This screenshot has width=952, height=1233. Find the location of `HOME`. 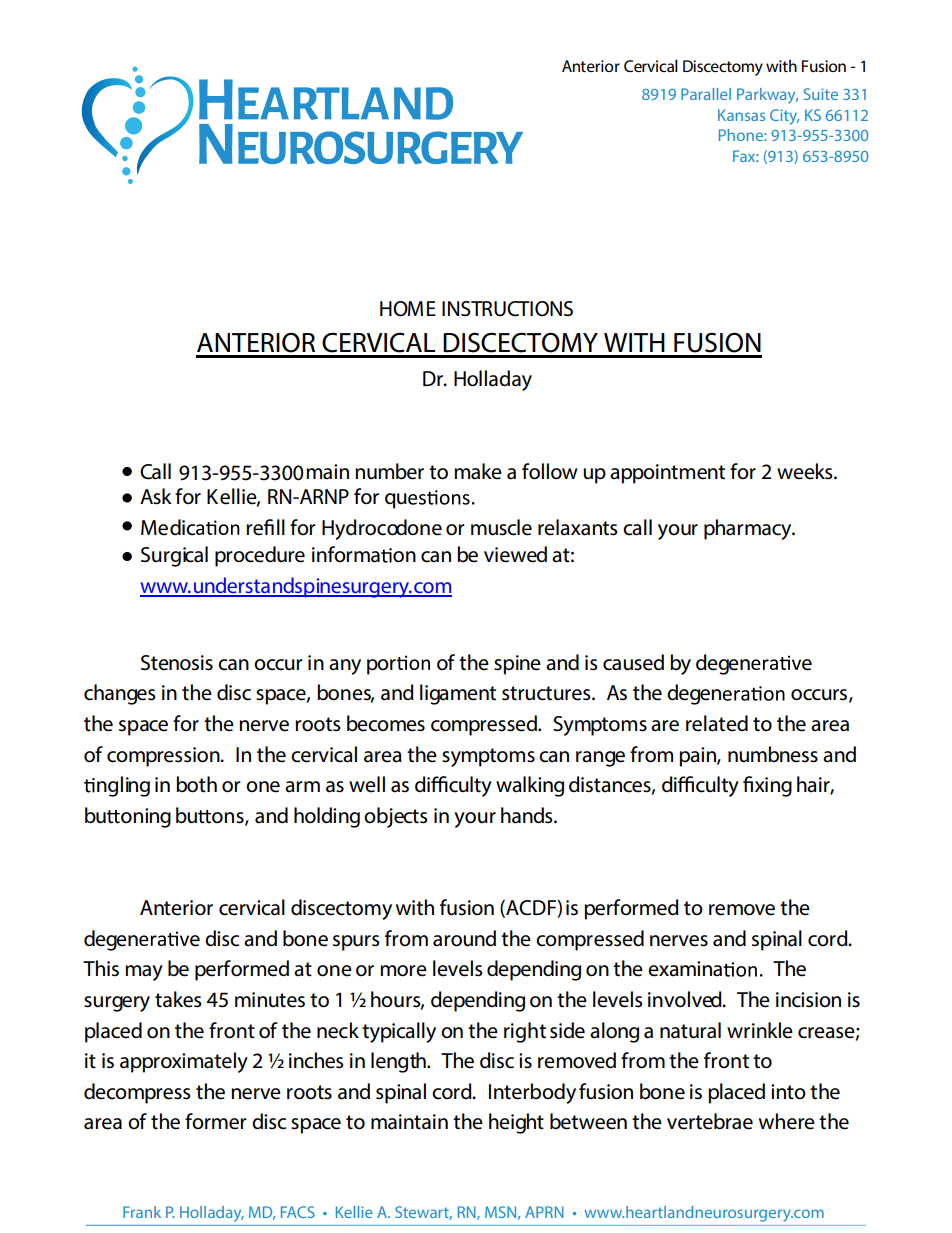

HOME is located at coordinates (408, 309).
